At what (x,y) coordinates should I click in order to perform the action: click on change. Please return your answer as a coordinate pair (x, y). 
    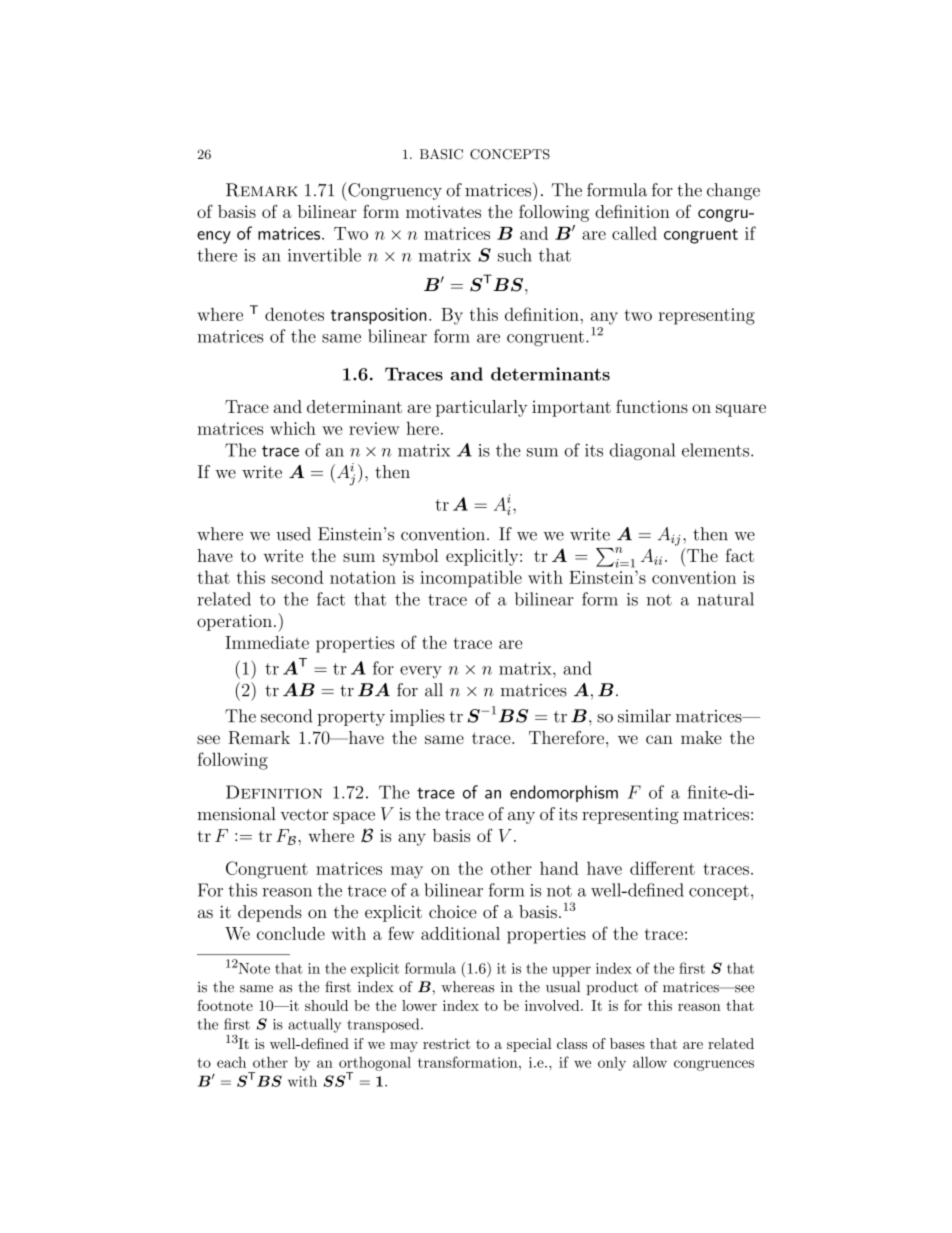
    Looking at the image, I should click on (733, 191).
